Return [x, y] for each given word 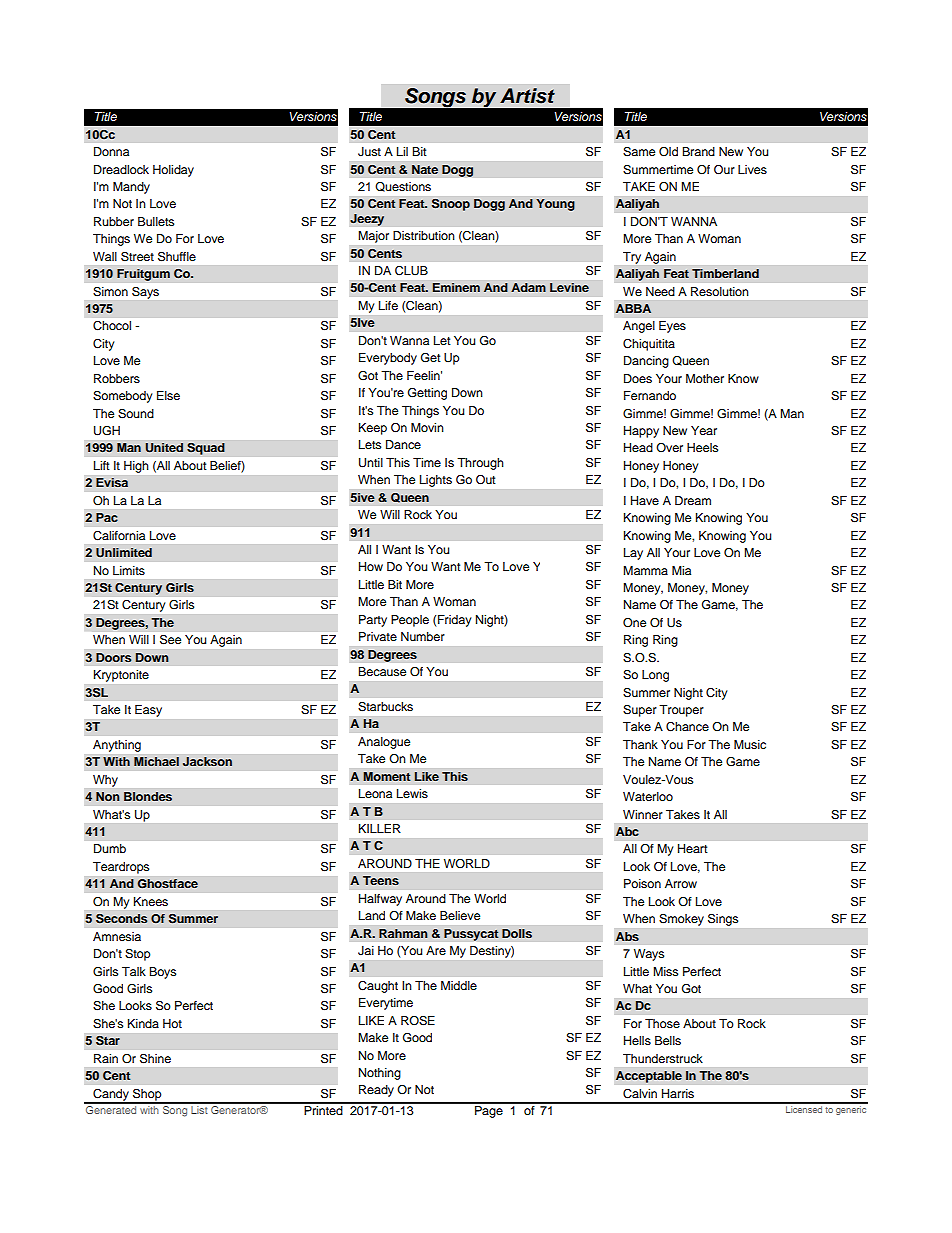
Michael [156, 761]
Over [669, 447]
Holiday [173, 171]
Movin [427, 427]
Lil [402, 151]
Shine [155, 1059]
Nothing [380, 1074]
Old [668, 152]
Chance [687, 727]
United [164, 448]
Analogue [384, 743]
